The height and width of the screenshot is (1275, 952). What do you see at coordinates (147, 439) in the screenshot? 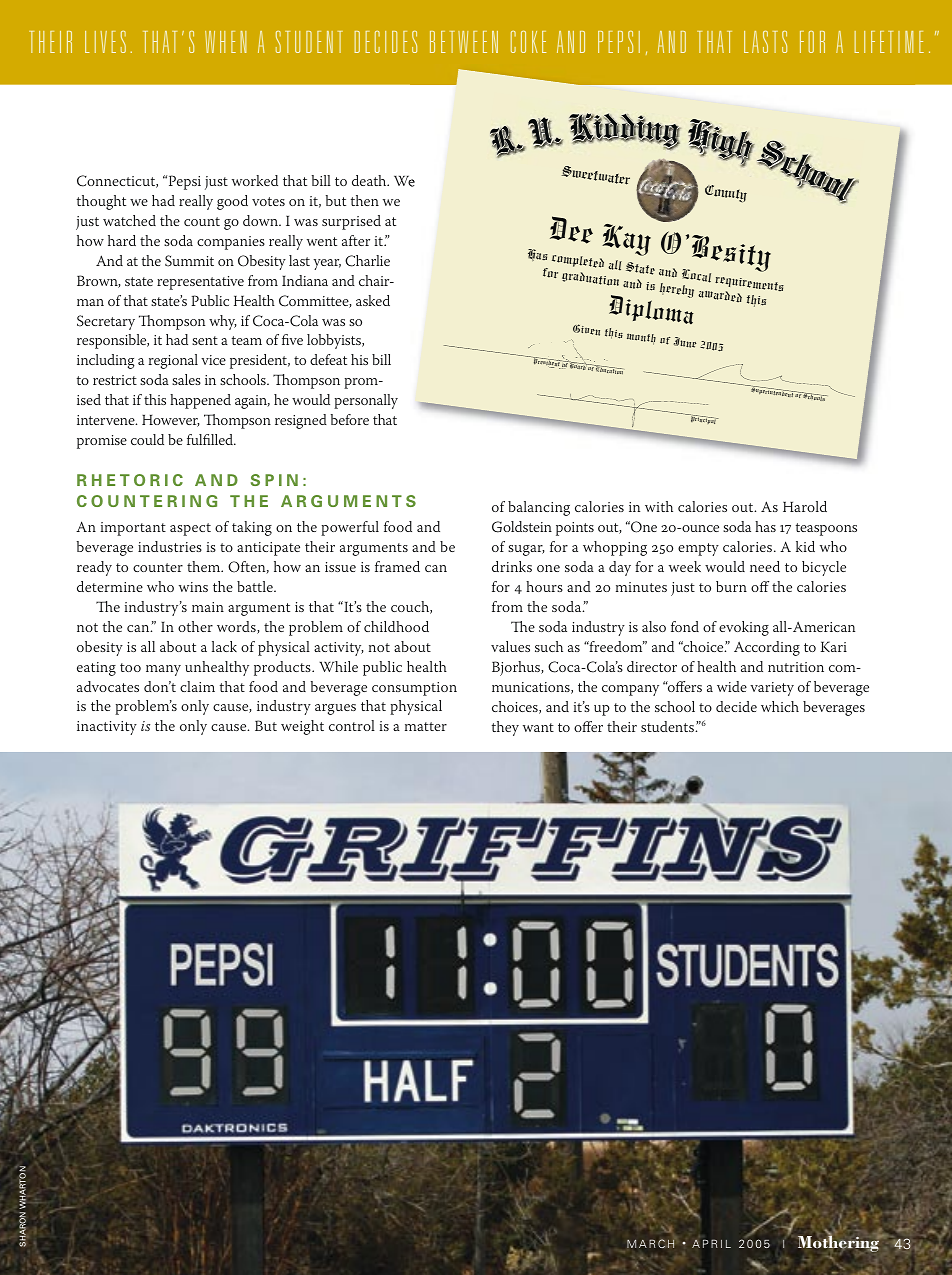
I see `could` at bounding box center [147, 439].
